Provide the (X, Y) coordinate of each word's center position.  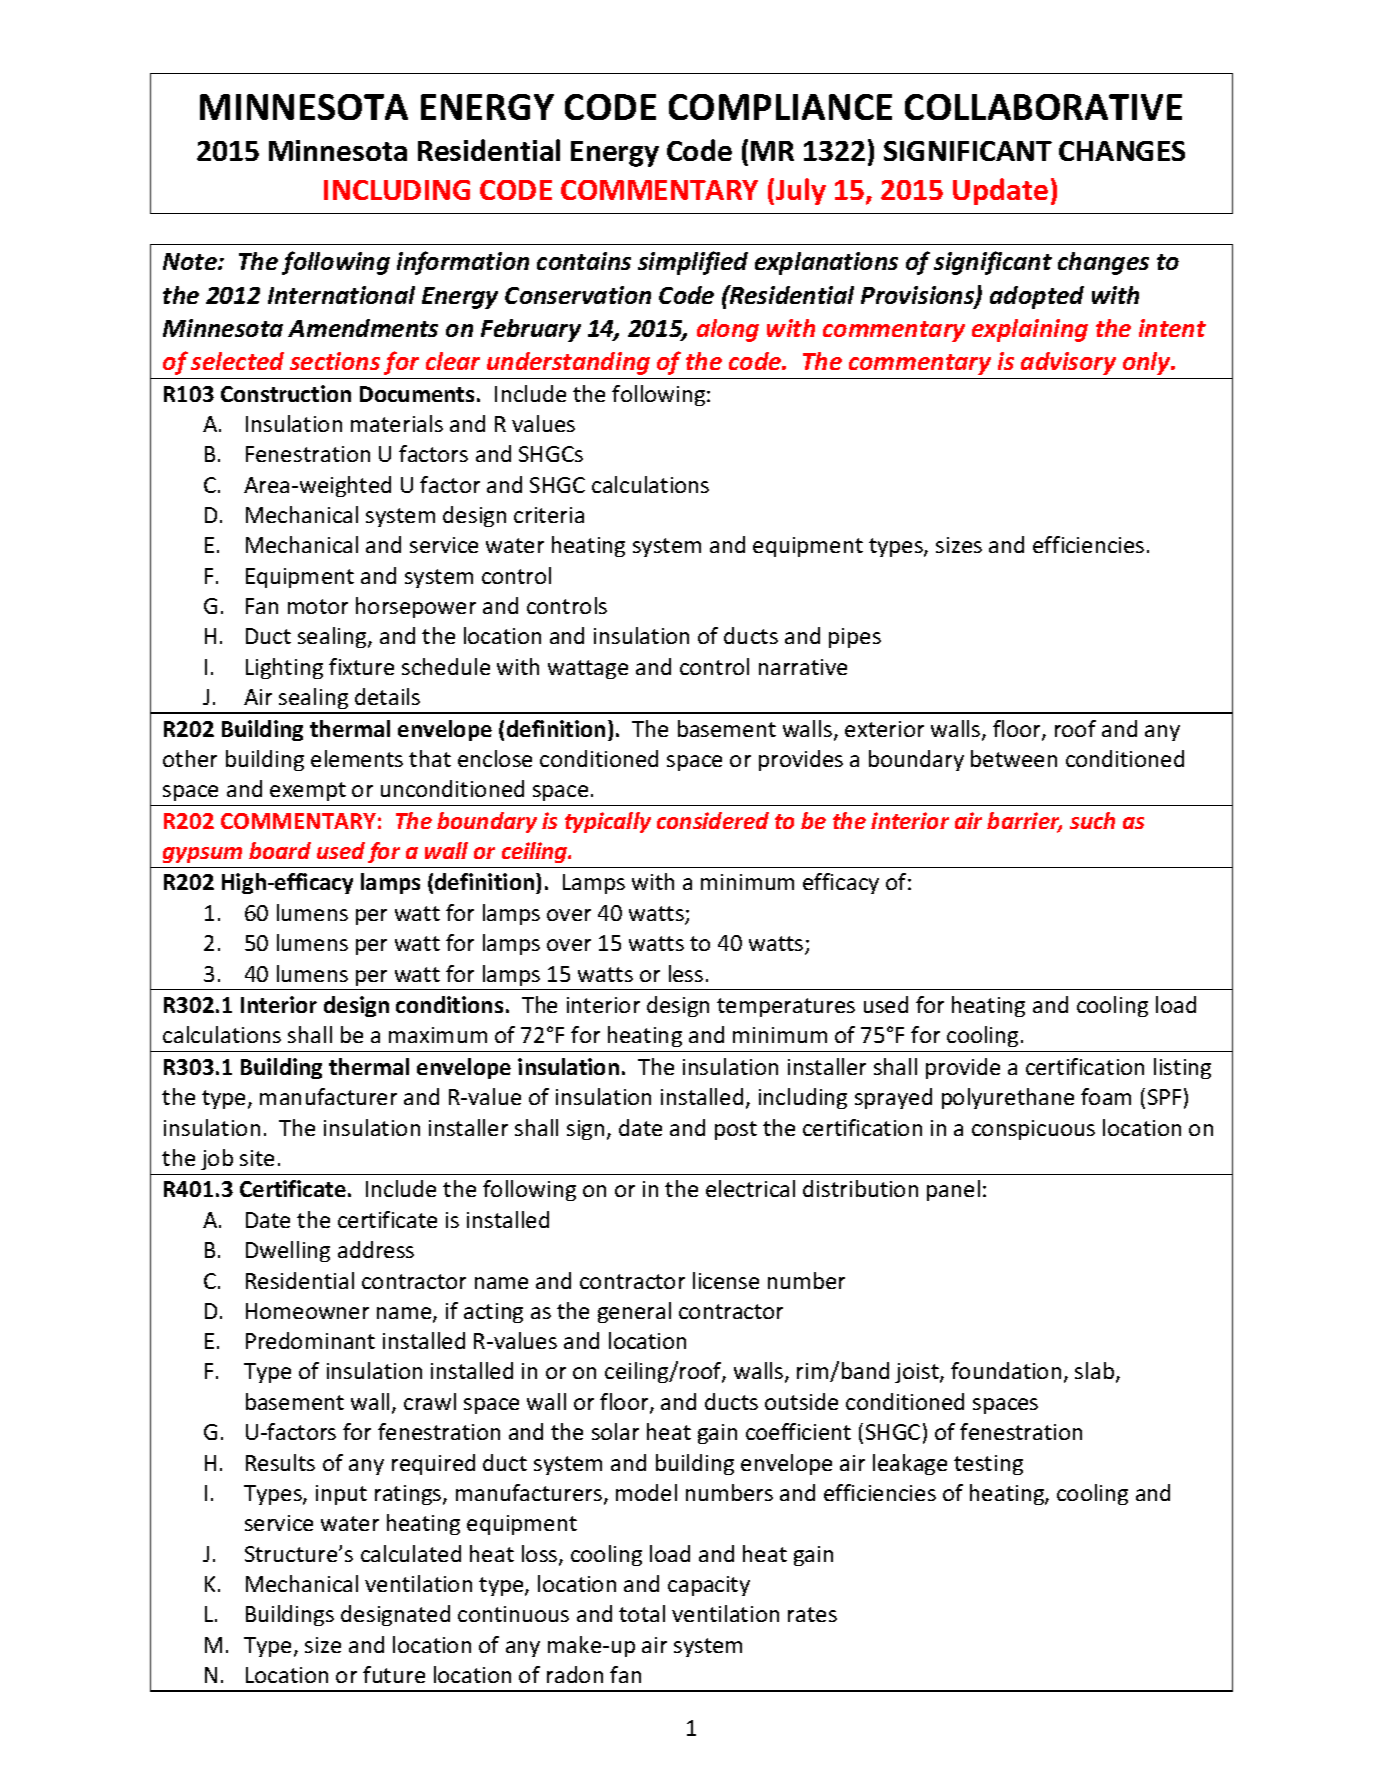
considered (713, 820)
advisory (1068, 363)
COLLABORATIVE (1043, 107)
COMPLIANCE (780, 107)
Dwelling (288, 1251)
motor (318, 606)
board (280, 850)
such (1092, 820)
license (726, 1280)
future (394, 1674)
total (642, 1613)
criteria (549, 515)
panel (953, 1190)
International (341, 295)
